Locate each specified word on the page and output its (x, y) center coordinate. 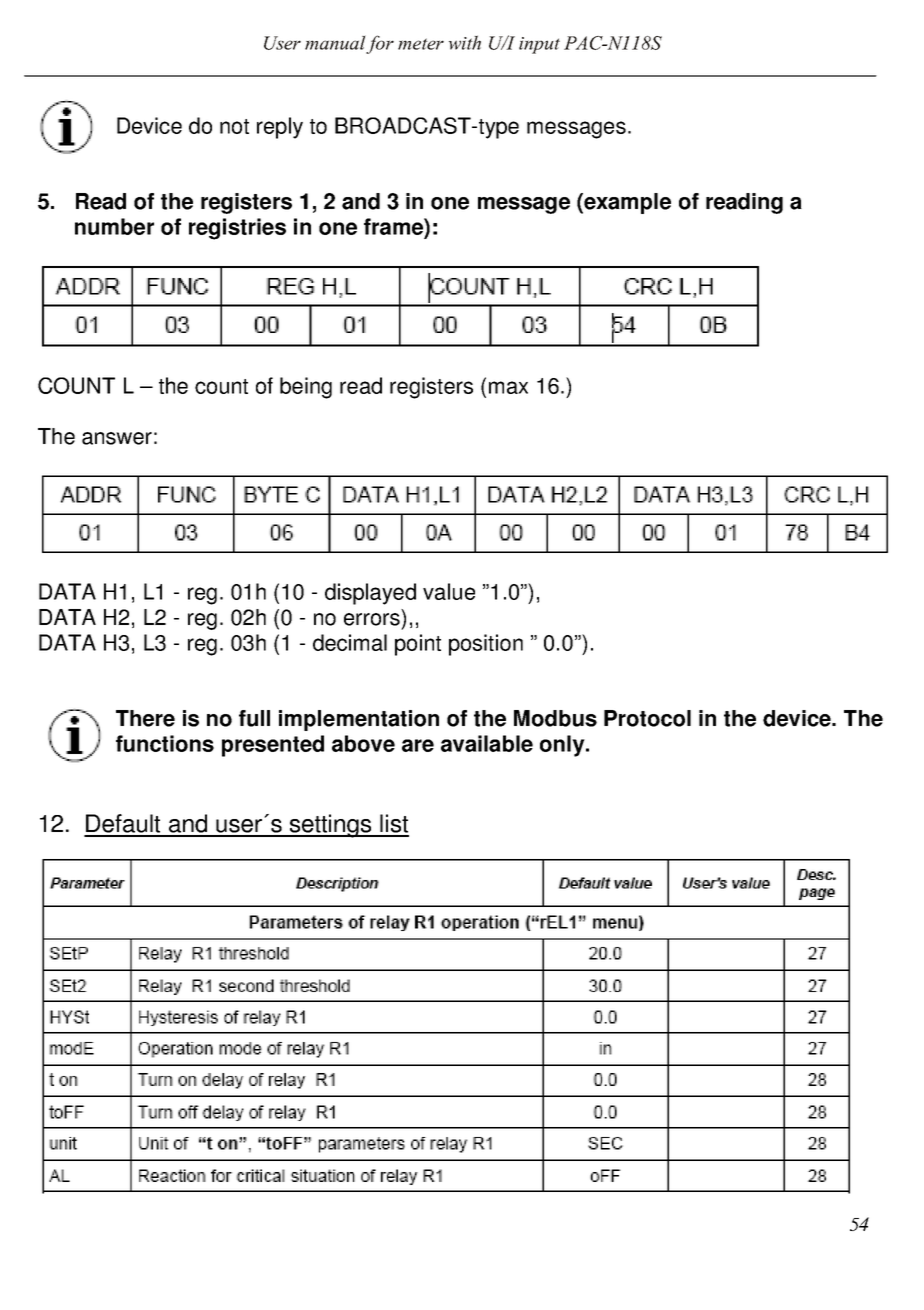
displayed (370, 594)
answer (117, 438)
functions (165, 743)
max (508, 387)
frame (394, 226)
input (539, 45)
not (234, 126)
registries (237, 229)
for (380, 44)
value (449, 591)
